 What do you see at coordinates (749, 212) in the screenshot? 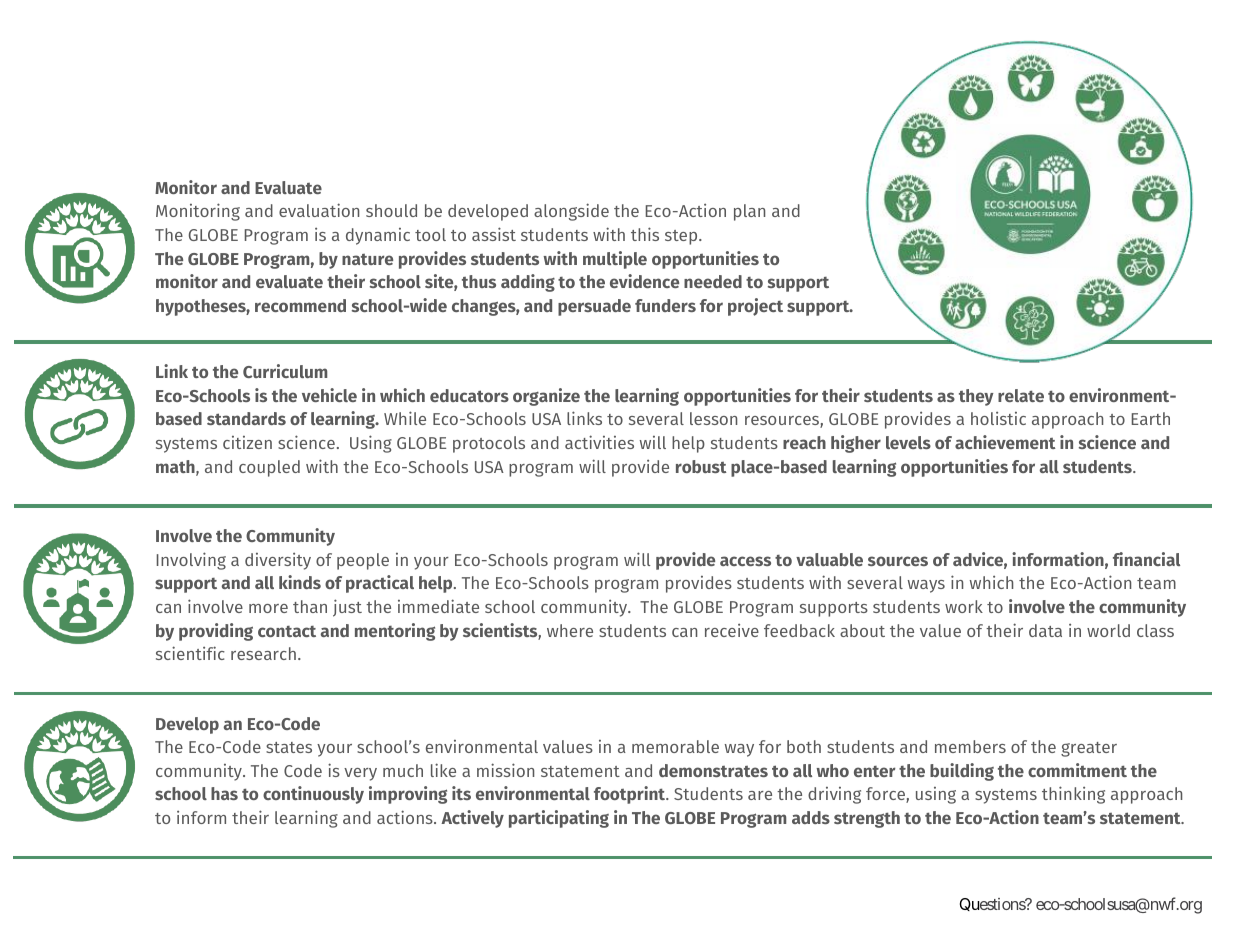
I see `plan` at bounding box center [749, 212].
